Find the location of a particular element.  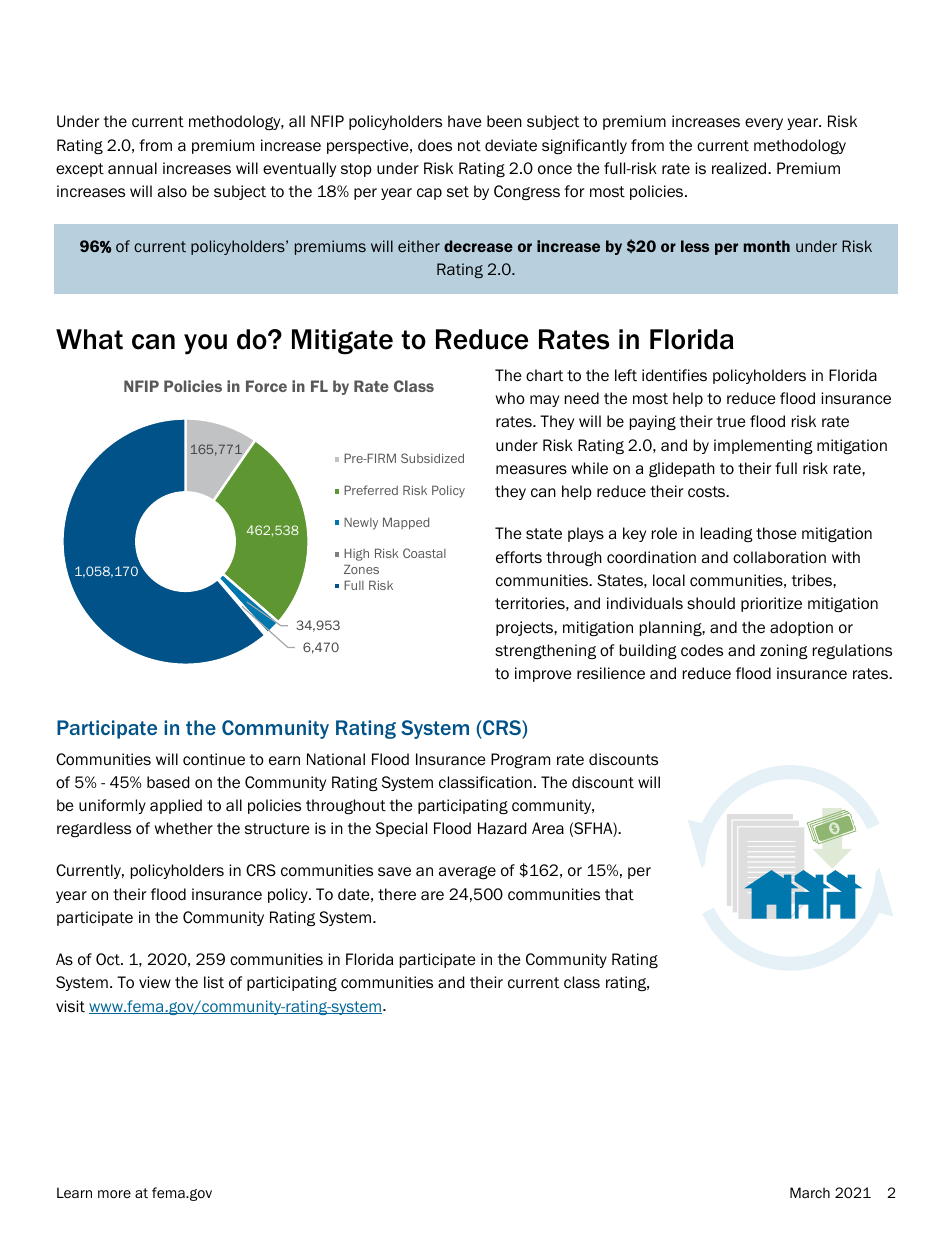

collaboration is located at coordinates (779, 557).
